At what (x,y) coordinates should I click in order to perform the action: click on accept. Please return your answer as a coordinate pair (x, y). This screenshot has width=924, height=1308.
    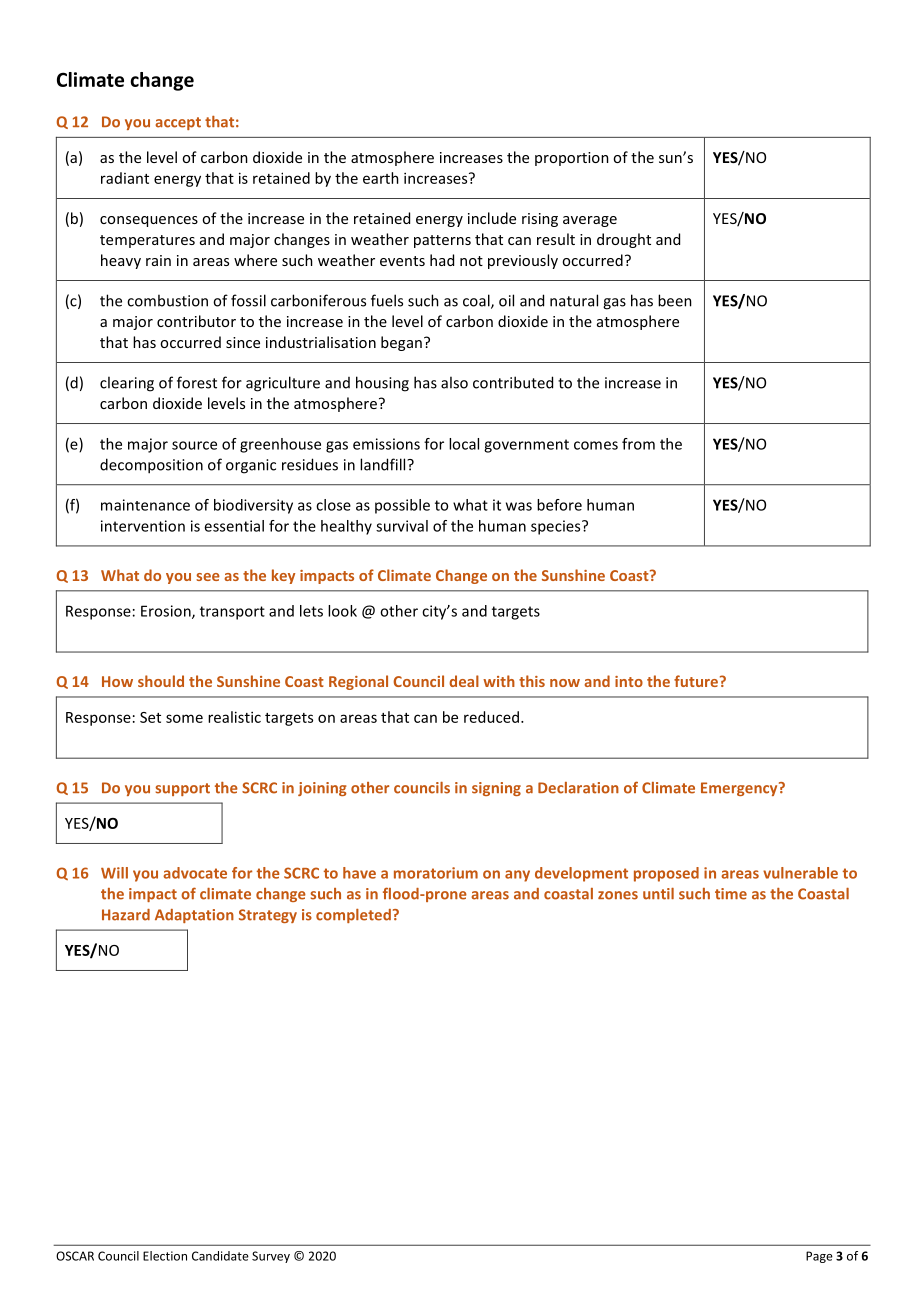
    Looking at the image, I should click on (178, 123).
